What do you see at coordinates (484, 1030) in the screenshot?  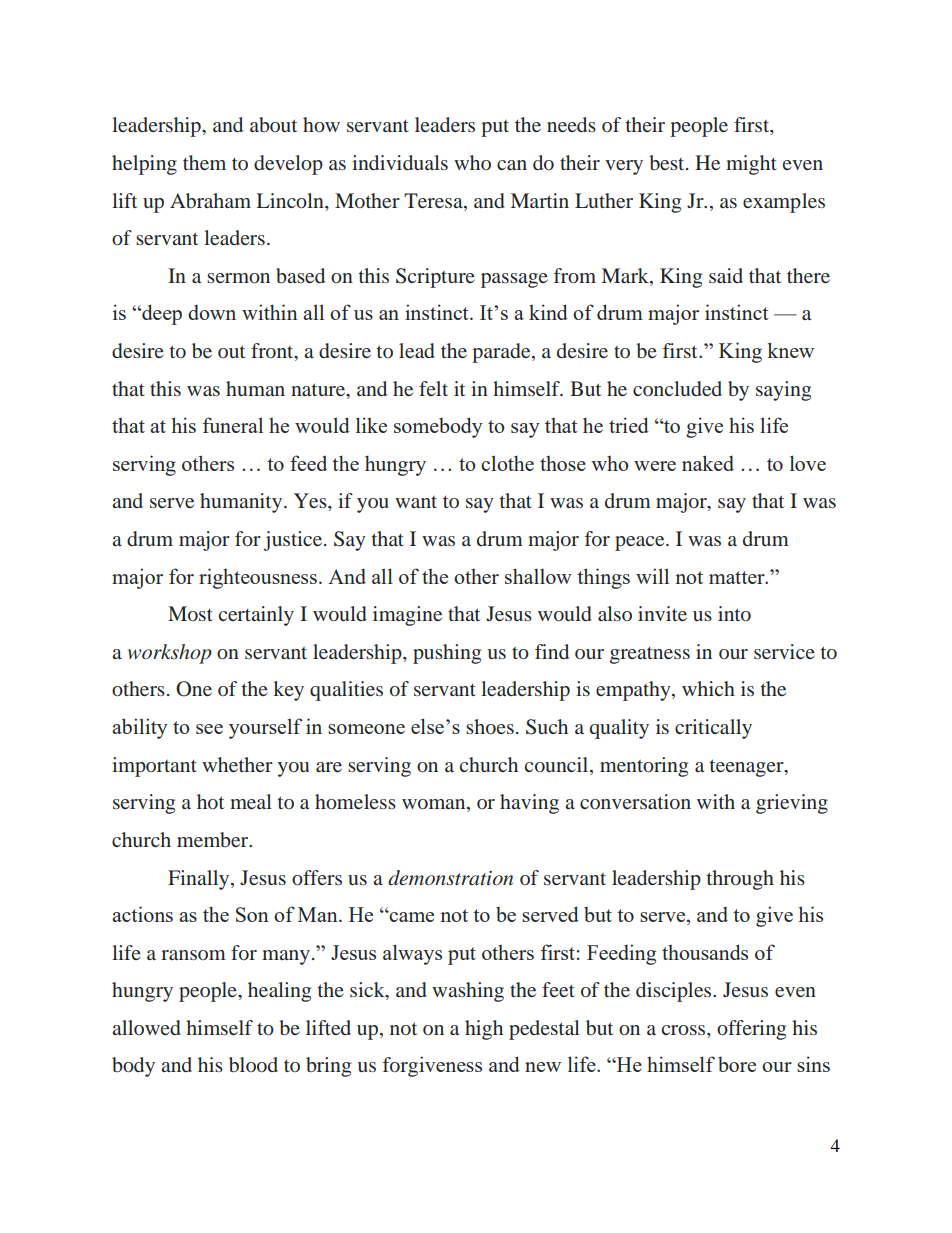 I see `high` at bounding box center [484, 1030].
